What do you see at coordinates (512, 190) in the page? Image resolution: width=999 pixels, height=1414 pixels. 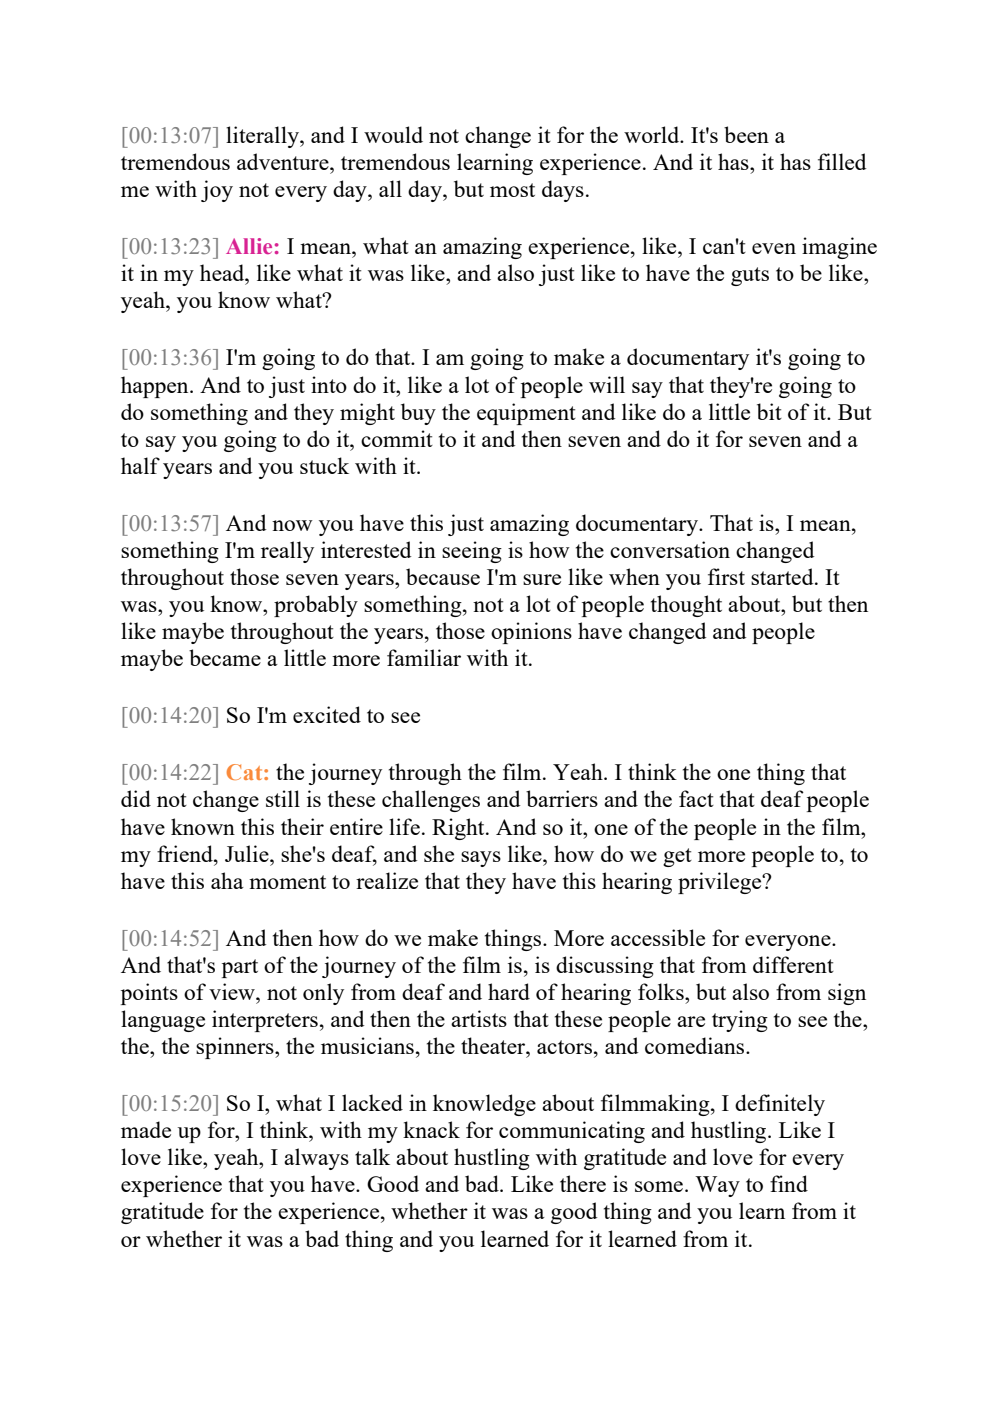 I see `most` at bounding box center [512, 190].
